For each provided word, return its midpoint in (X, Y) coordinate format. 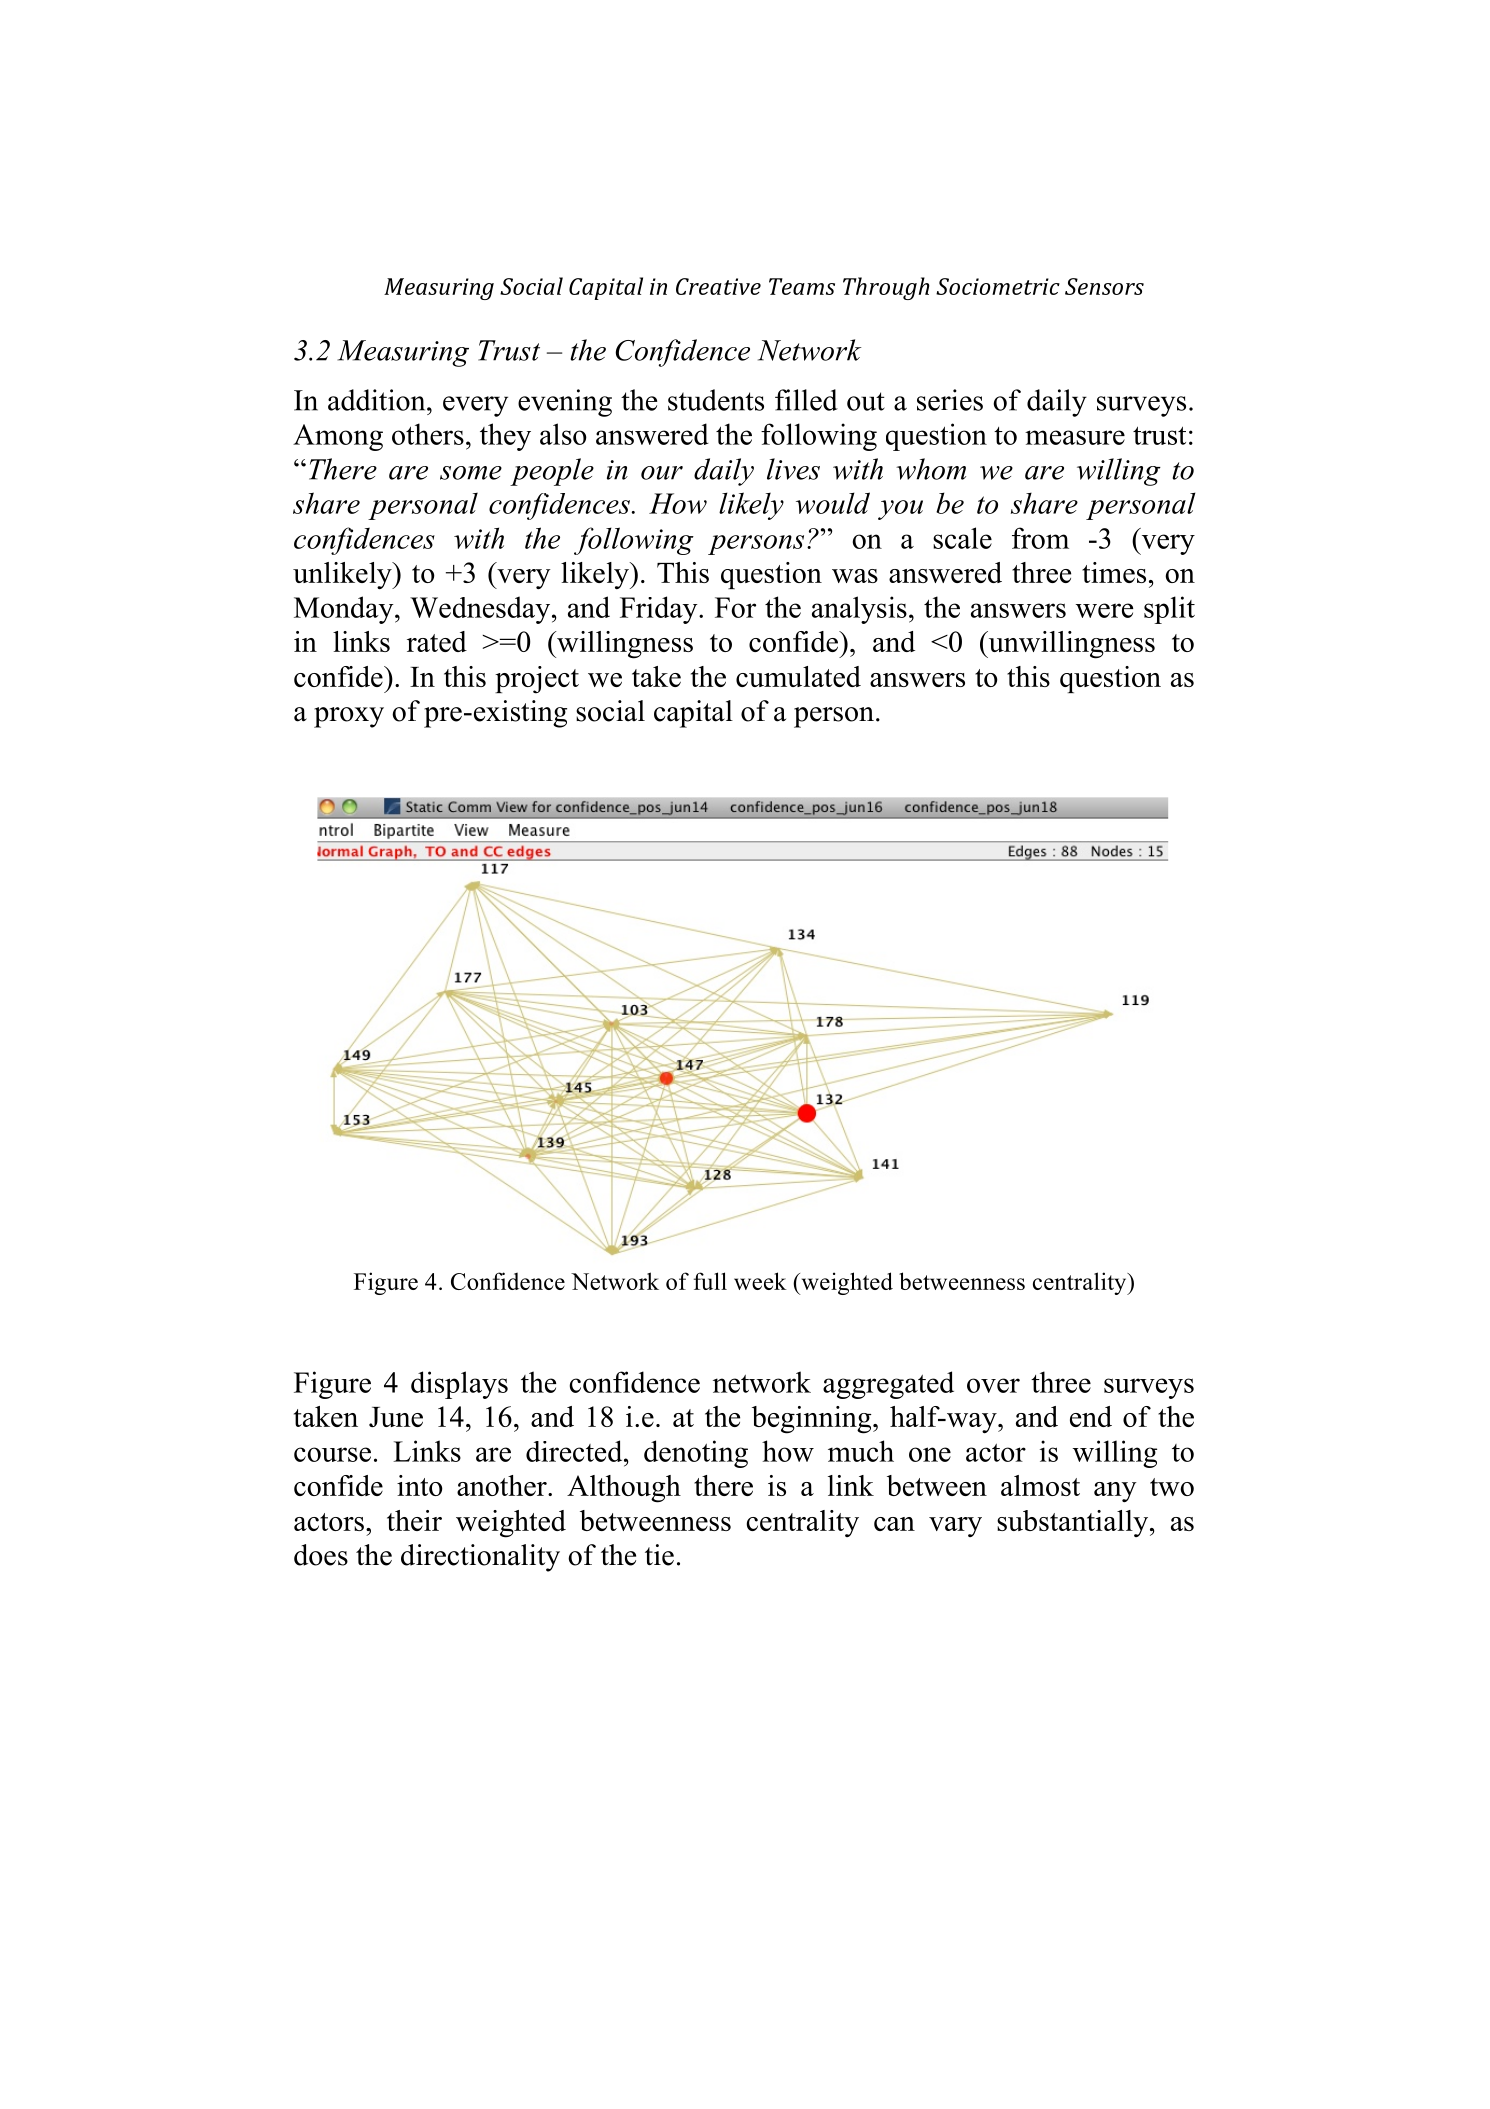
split (1169, 610)
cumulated (798, 676)
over (993, 1385)
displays (459, 1385)
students (716, 400)
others (428, 434)
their (414, 1520)
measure (1075, 437)
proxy (349, 717)
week (760, 1281)
